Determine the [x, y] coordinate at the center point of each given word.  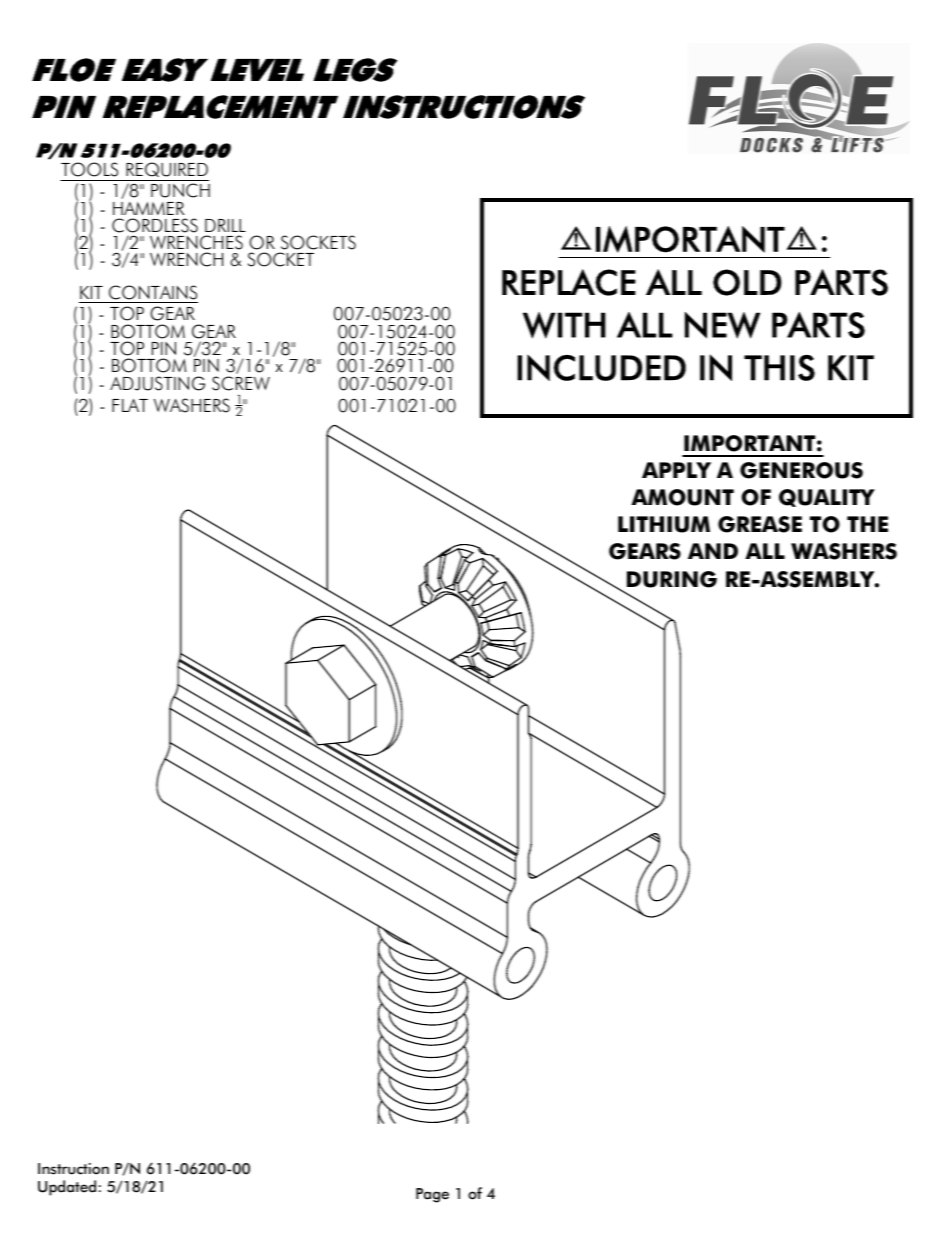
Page [432, 1195]
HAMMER [149, 208]
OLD [747, 282]
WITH [564, 325]
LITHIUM [664, 524]
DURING [672, 579]
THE [867, 524]
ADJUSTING [157, 383]
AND [713, 551]
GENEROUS [801, 470]
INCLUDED [601, 367]
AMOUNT [682, 497]
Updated [67, 1188]
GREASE [760, 524]
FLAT [130, 405]
